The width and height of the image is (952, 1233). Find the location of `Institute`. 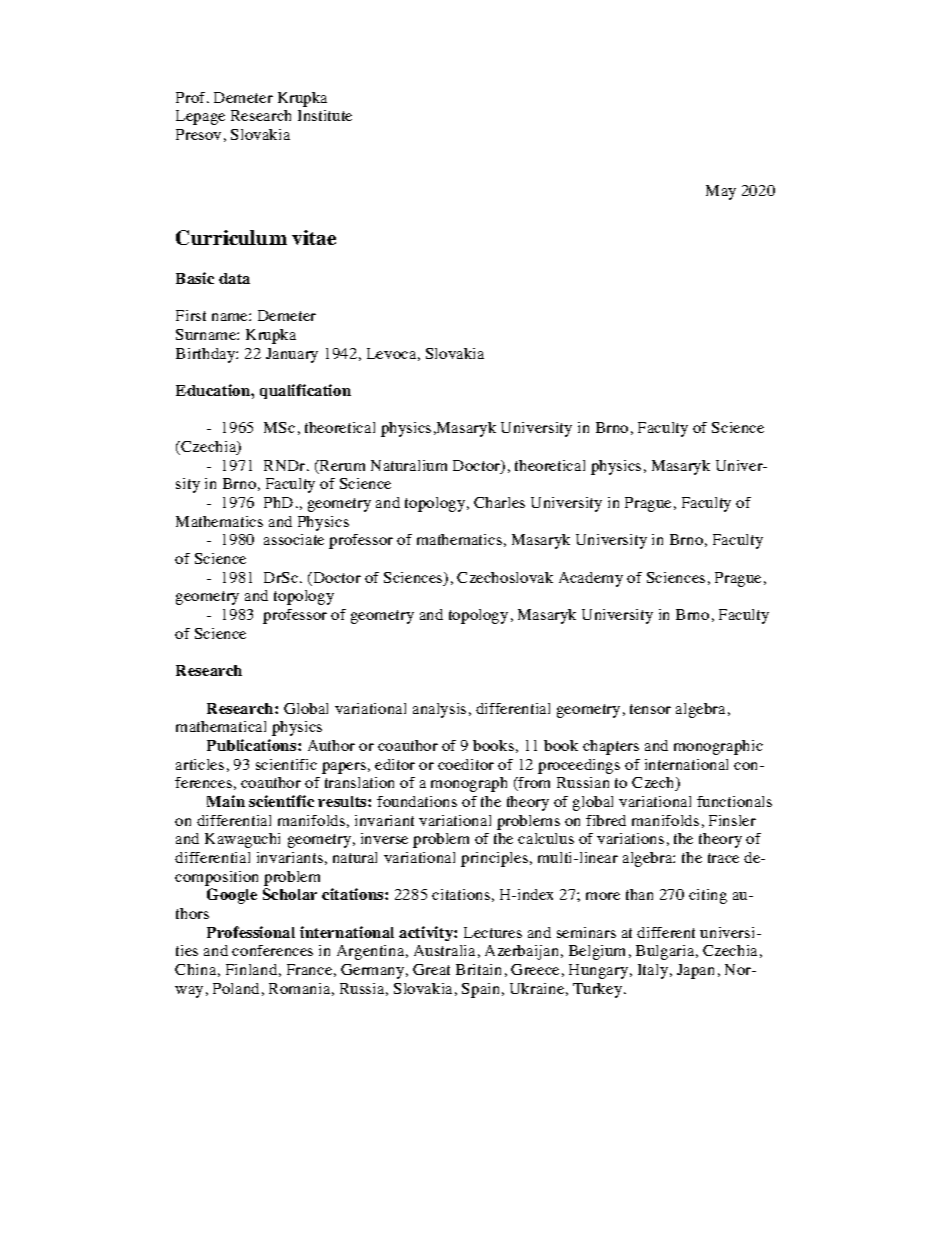

Institute is located at coordinates (325, 115).
